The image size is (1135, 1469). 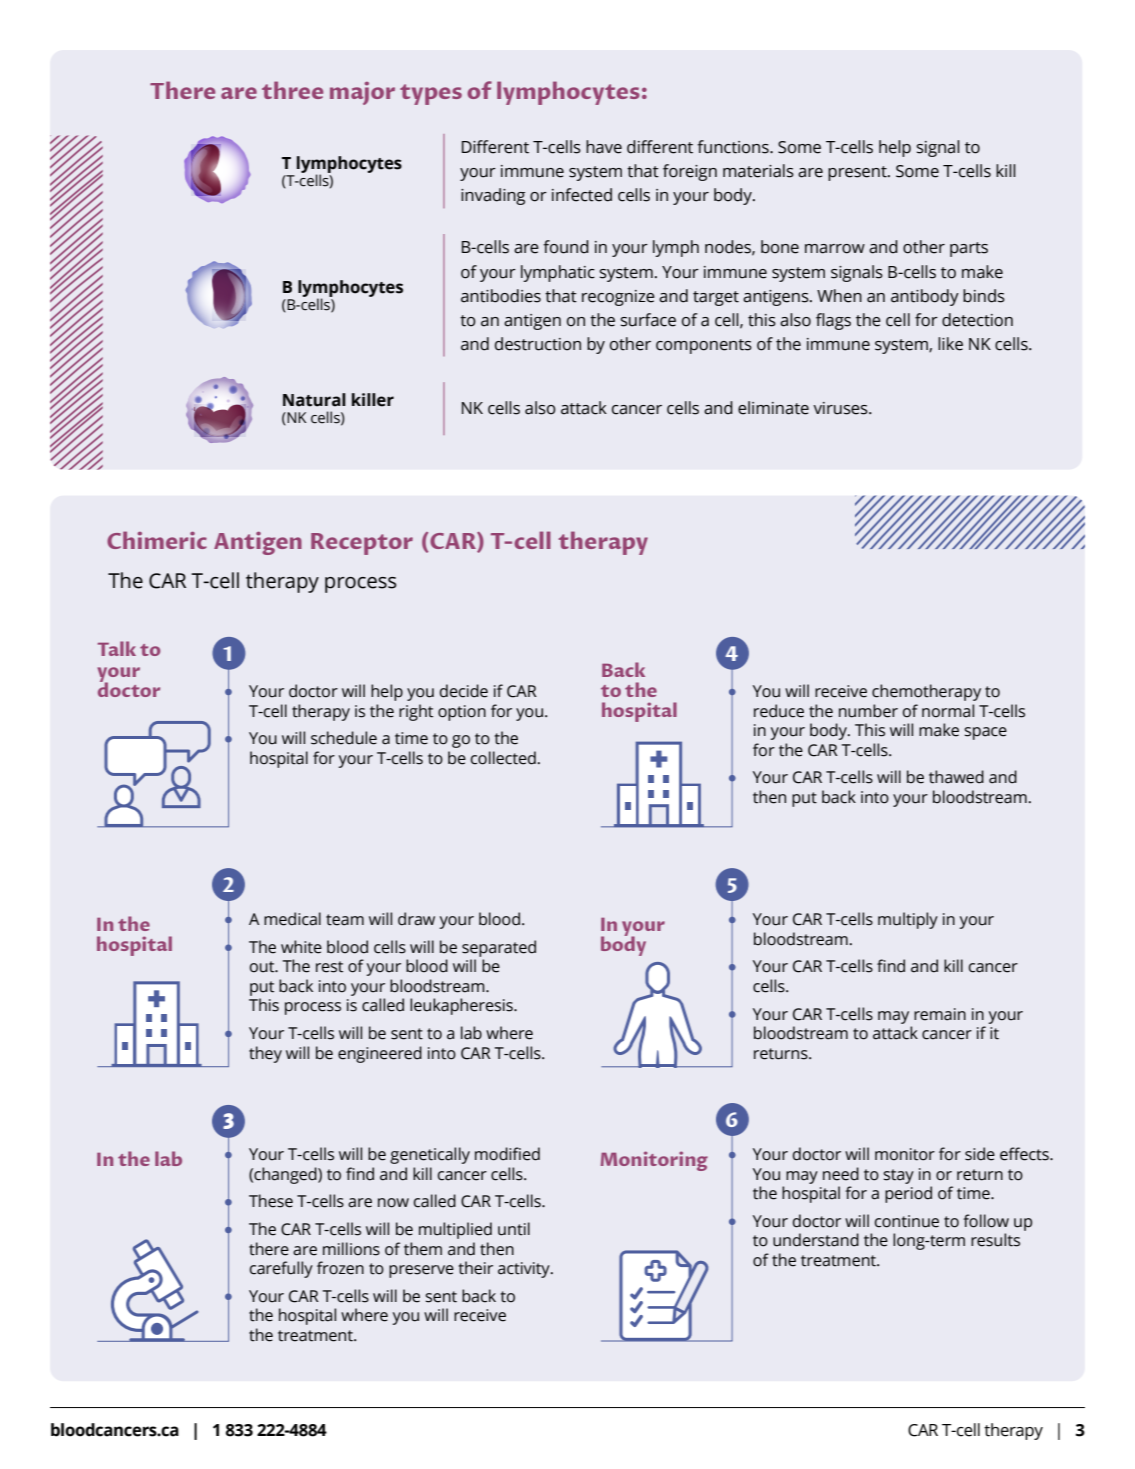 I want to click on three, so click(x=292, y=90).
